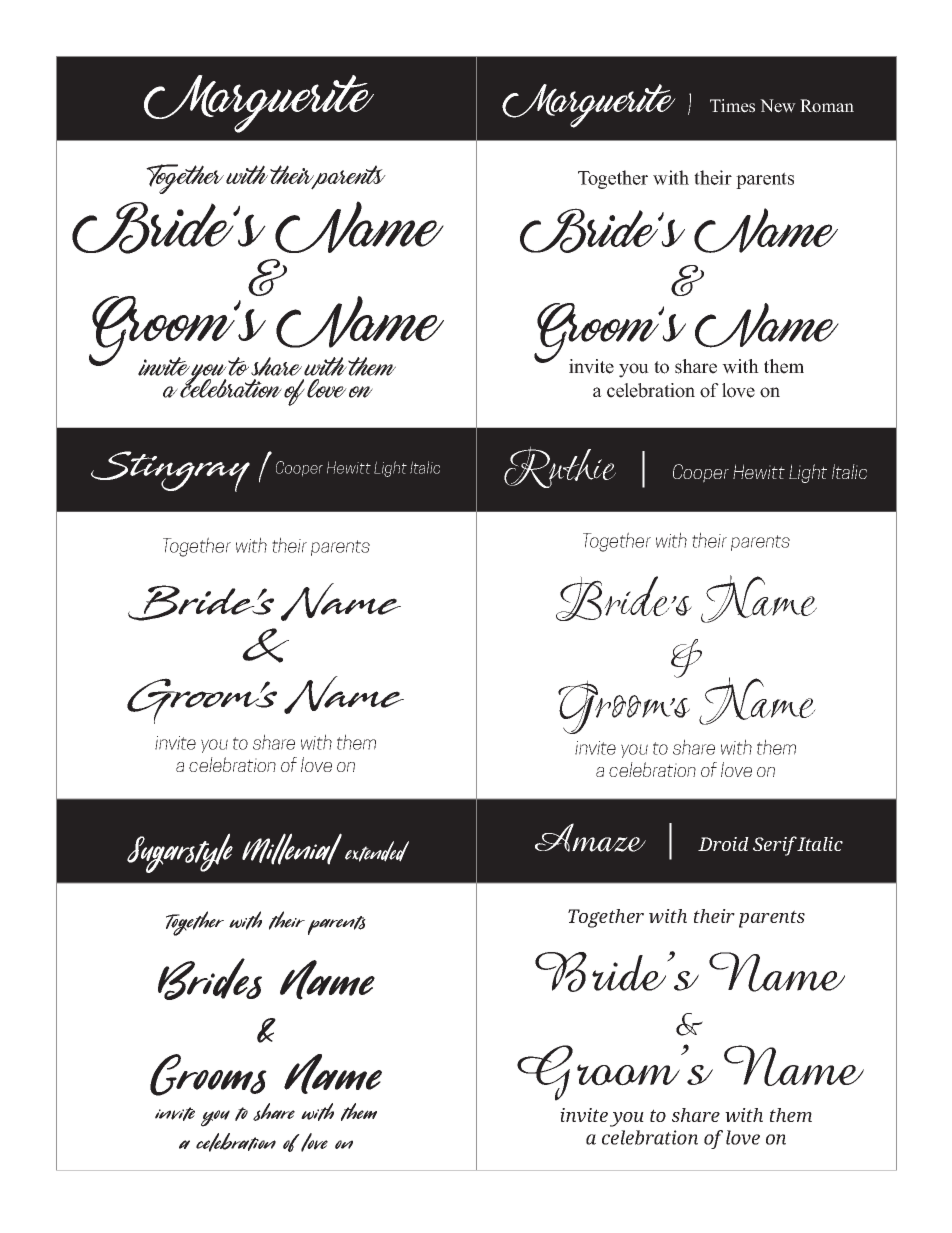 The width and height of the screenshot is (952, 1233). Describe the element at coordinates (723, 844) in the screenshot. I see `Droid` at that location.
